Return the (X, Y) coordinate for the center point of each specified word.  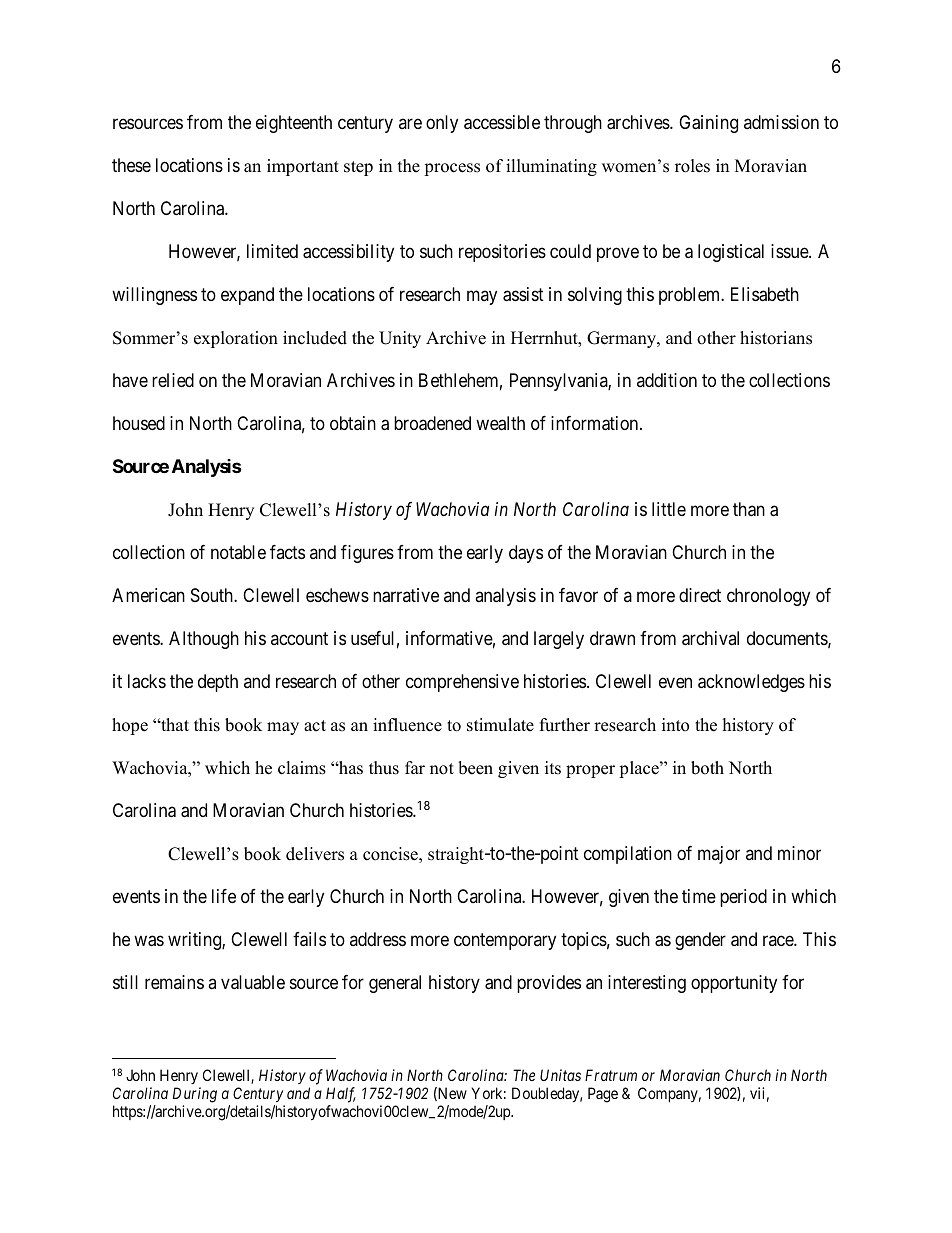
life (224, 896)
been (475, 768)
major (719, 855)
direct (700, 595)
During (195, 1096)
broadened (432, 423)
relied (173, 380)
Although (204, 640)
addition (667, 380)
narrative (406, 595)
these (131, 165)
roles (692, 166)
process (452, 169)
